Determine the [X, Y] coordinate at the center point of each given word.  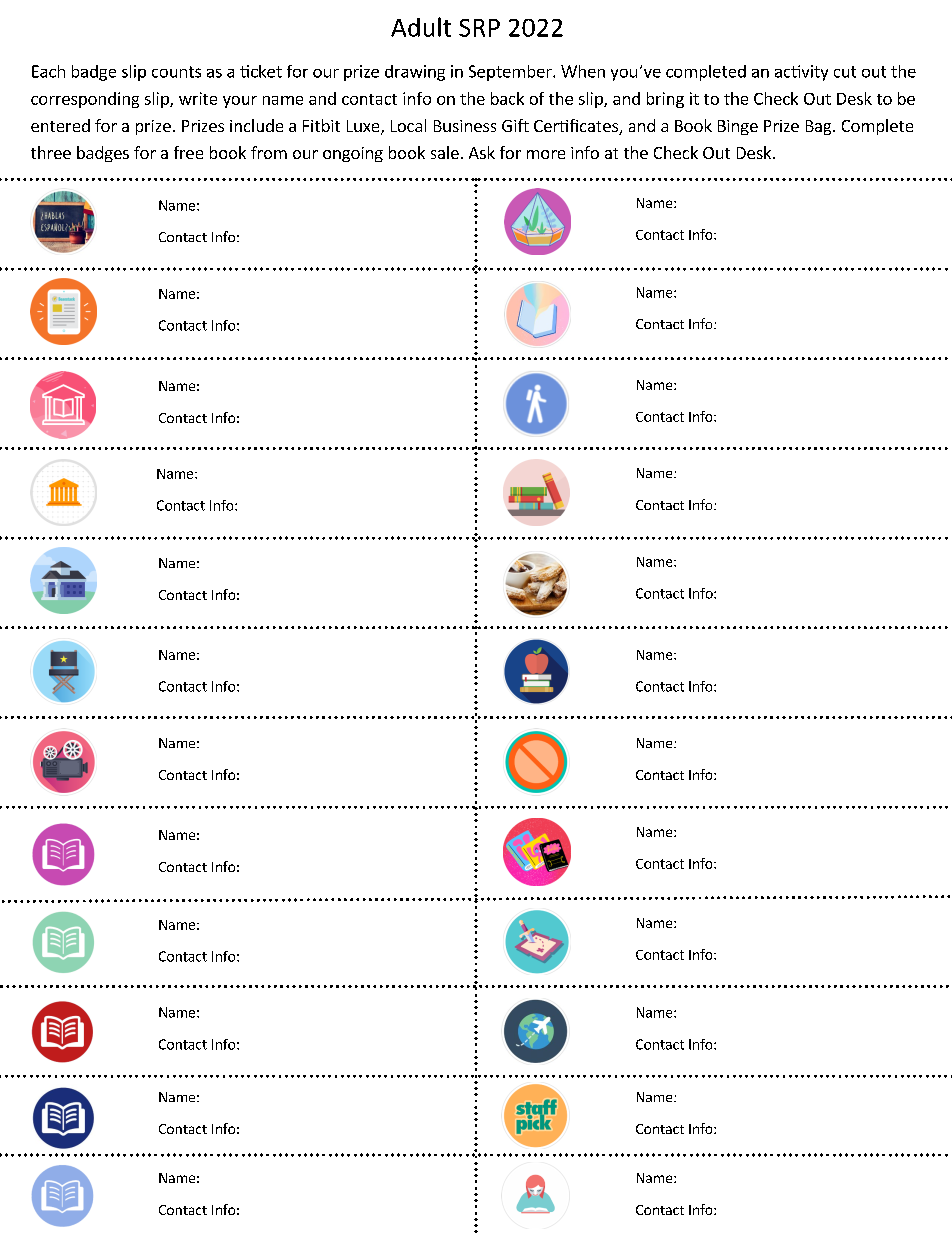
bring [665, 100]
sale [445, 152]
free [188, 152]
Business [465, 126]
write [198, 98]
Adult [421, 27]
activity [801, 73]
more [546, 154]
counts [176, 72]
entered [60, 125]
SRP [479, 28]
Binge [738, 127]
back [507, 98]
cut [845, 72]
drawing [415, 73]
